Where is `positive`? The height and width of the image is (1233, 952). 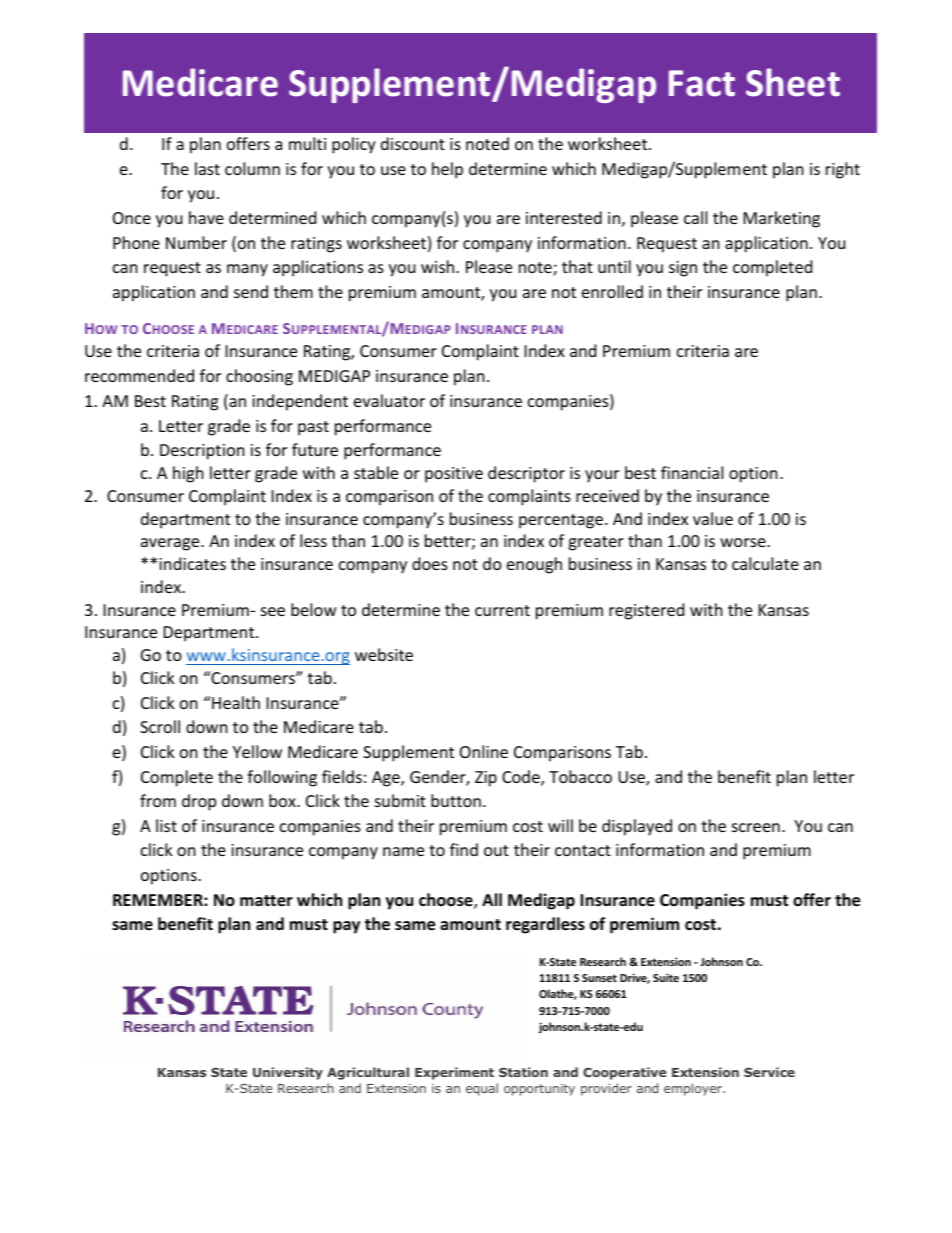 positive is located at coordinates (454, 475).
